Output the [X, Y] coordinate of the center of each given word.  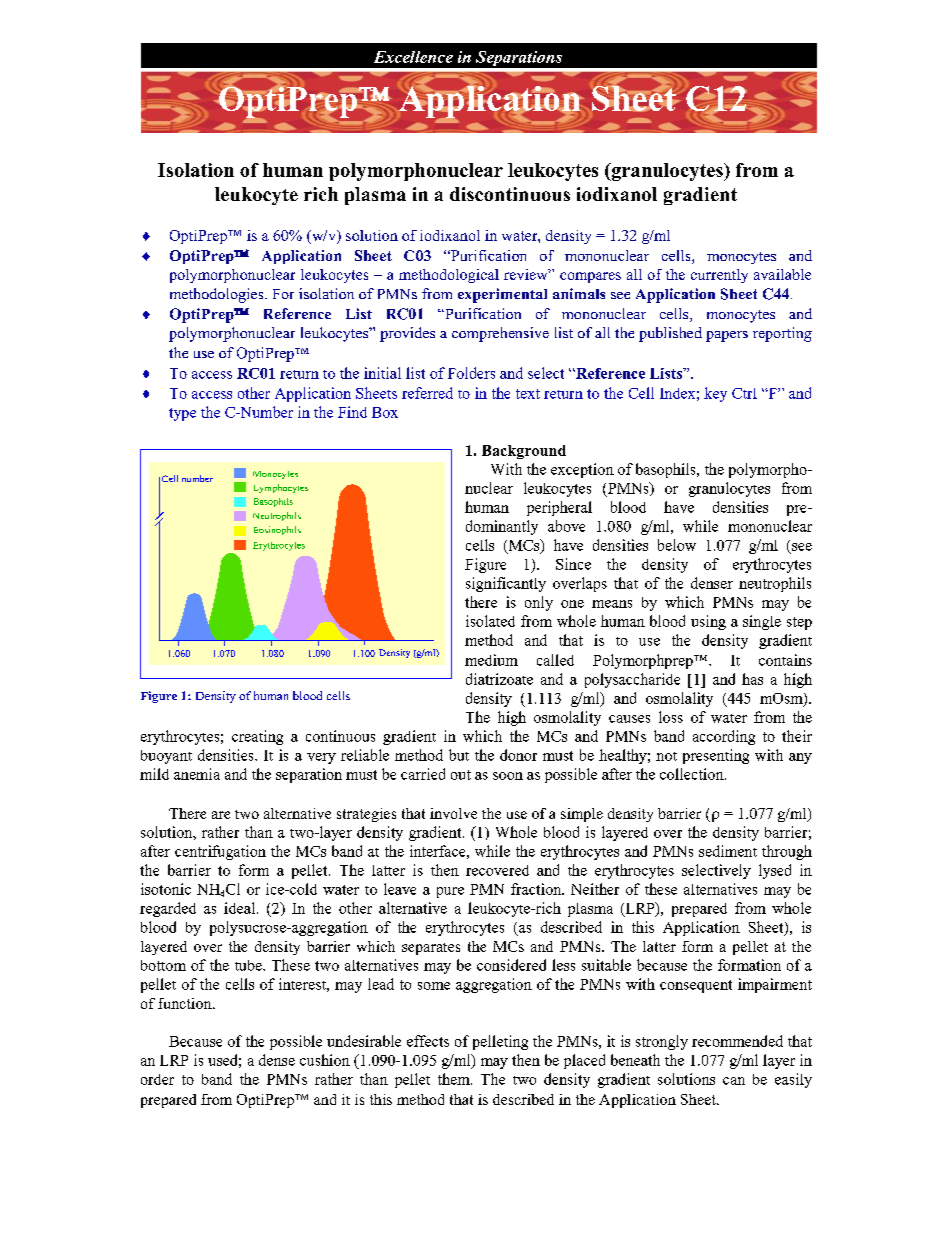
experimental [502, 295]
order [157, 1079]
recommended [737, 1041]
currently [719, 276]
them [455, 1079]
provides [407, 334]
